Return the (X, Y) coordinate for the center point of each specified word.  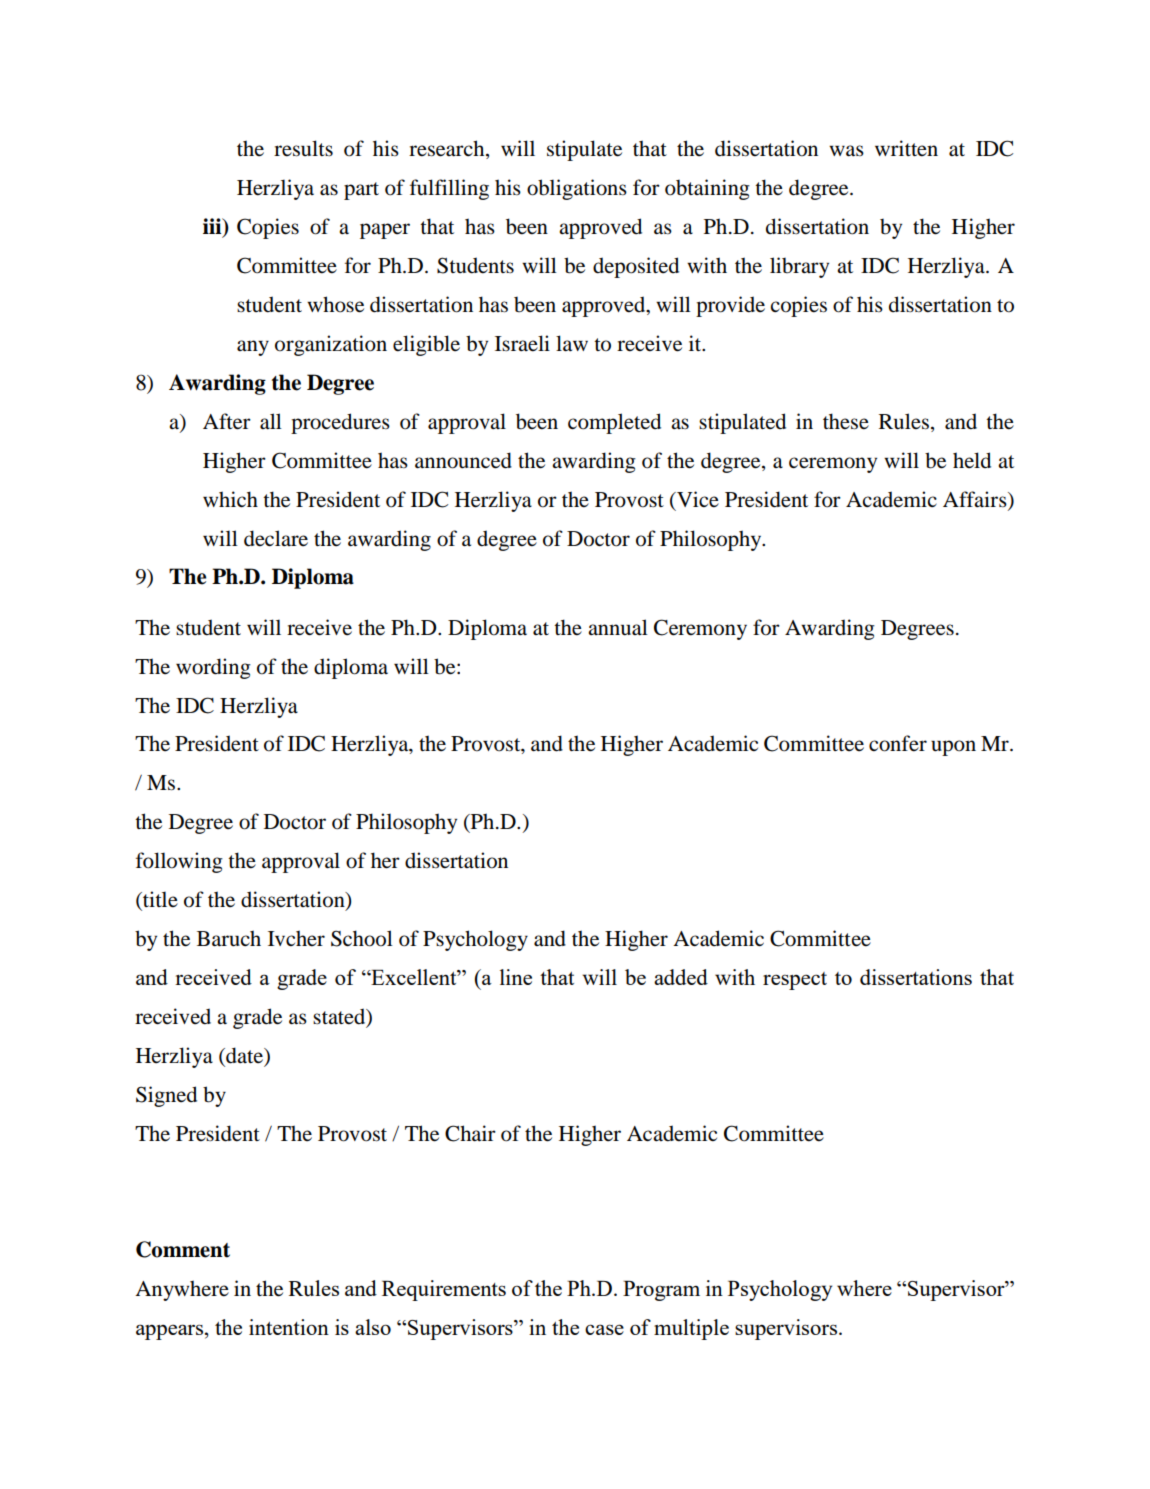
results (303, 148)
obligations (577, 189)
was (846, 151)
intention (289, 1327)
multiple (691, 1329)
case (604, 1329)
